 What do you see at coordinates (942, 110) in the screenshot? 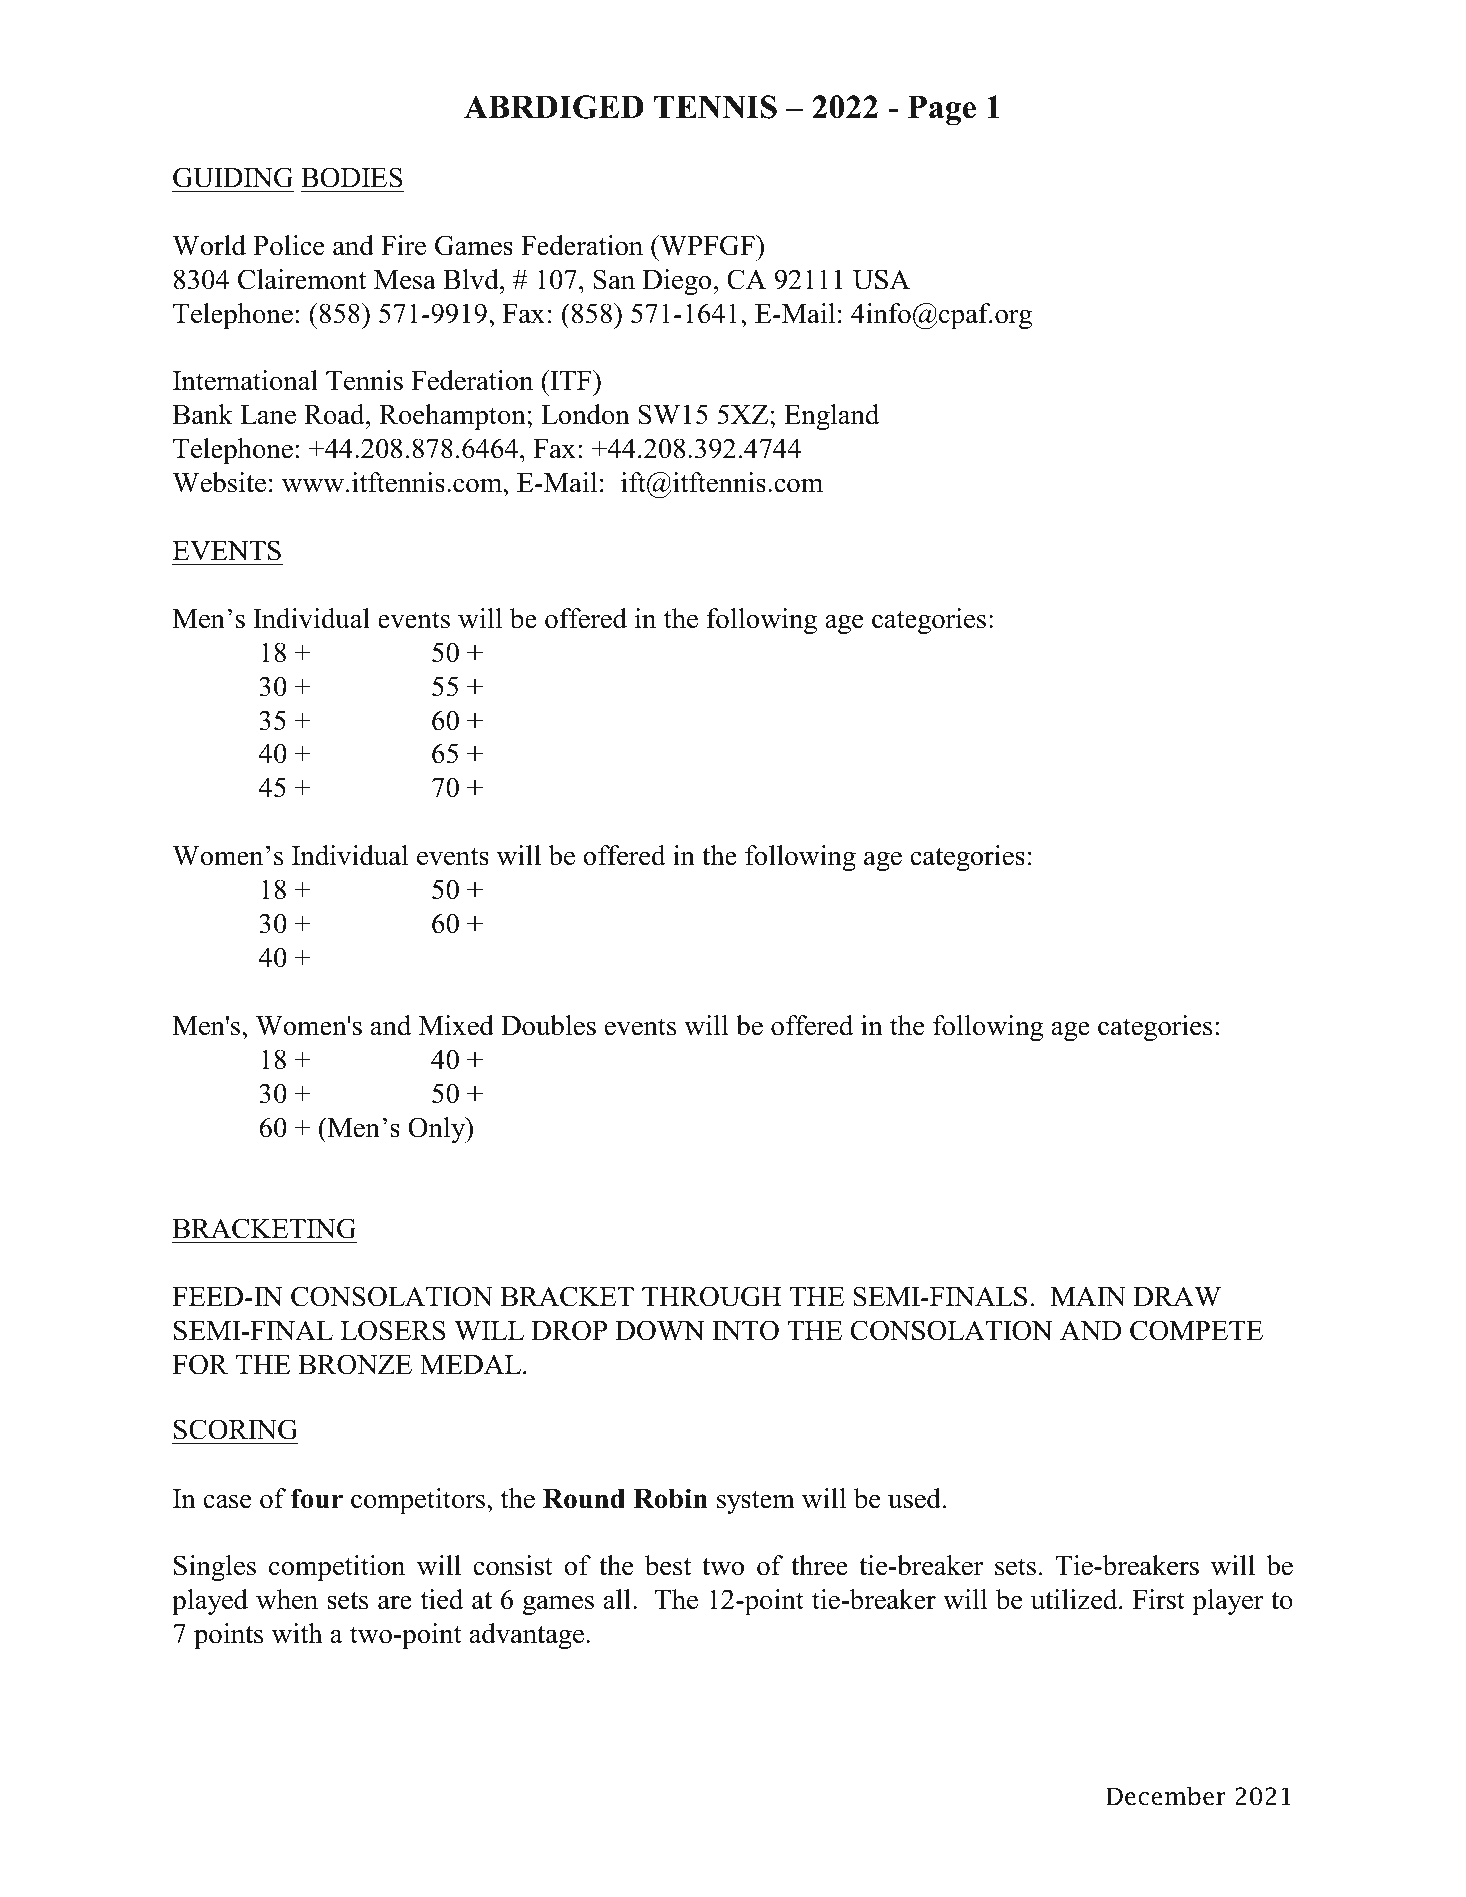
I see `Page` at bounding box center [942, 110].
